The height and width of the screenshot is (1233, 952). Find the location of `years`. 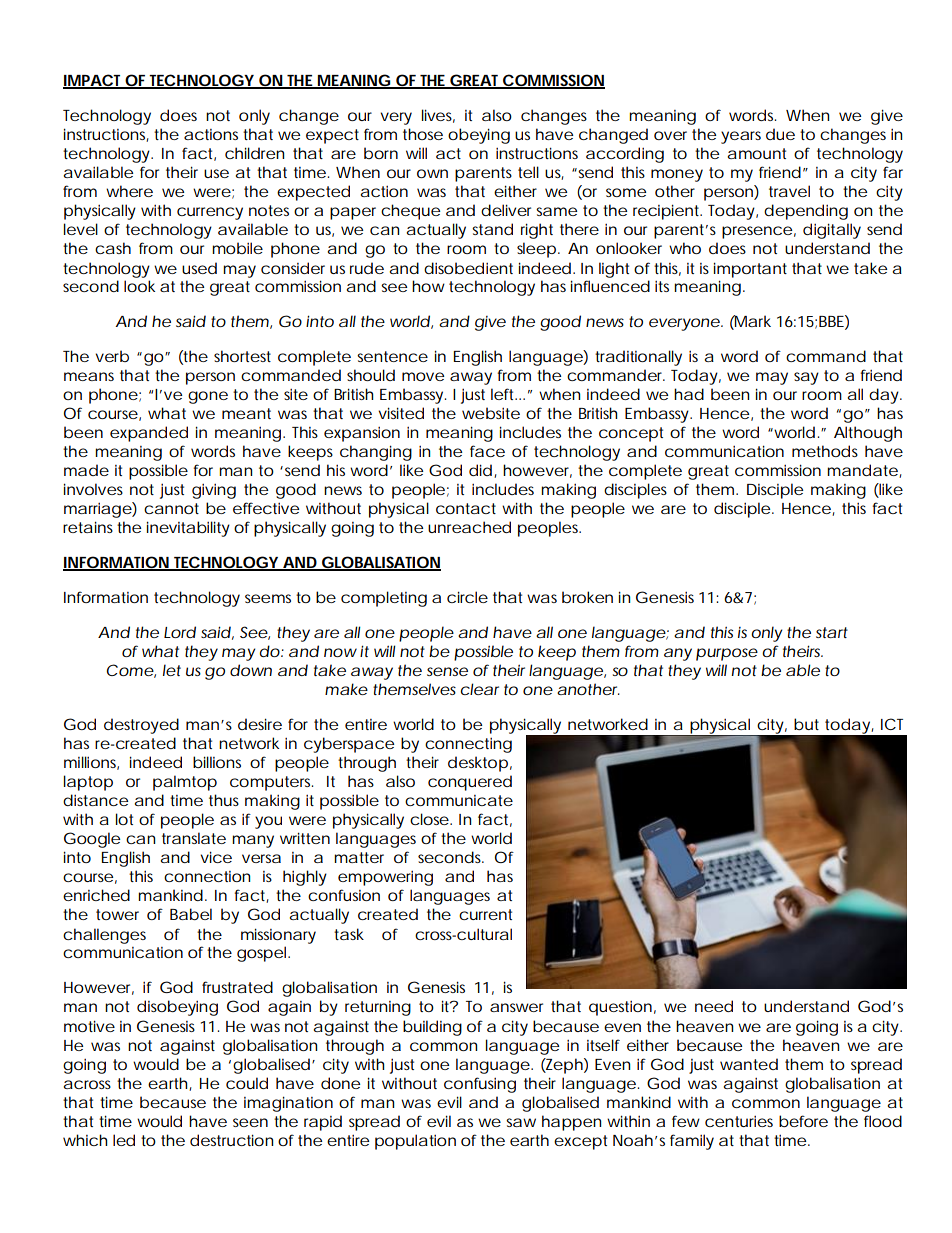

years is located at coordinates (741, 137).
